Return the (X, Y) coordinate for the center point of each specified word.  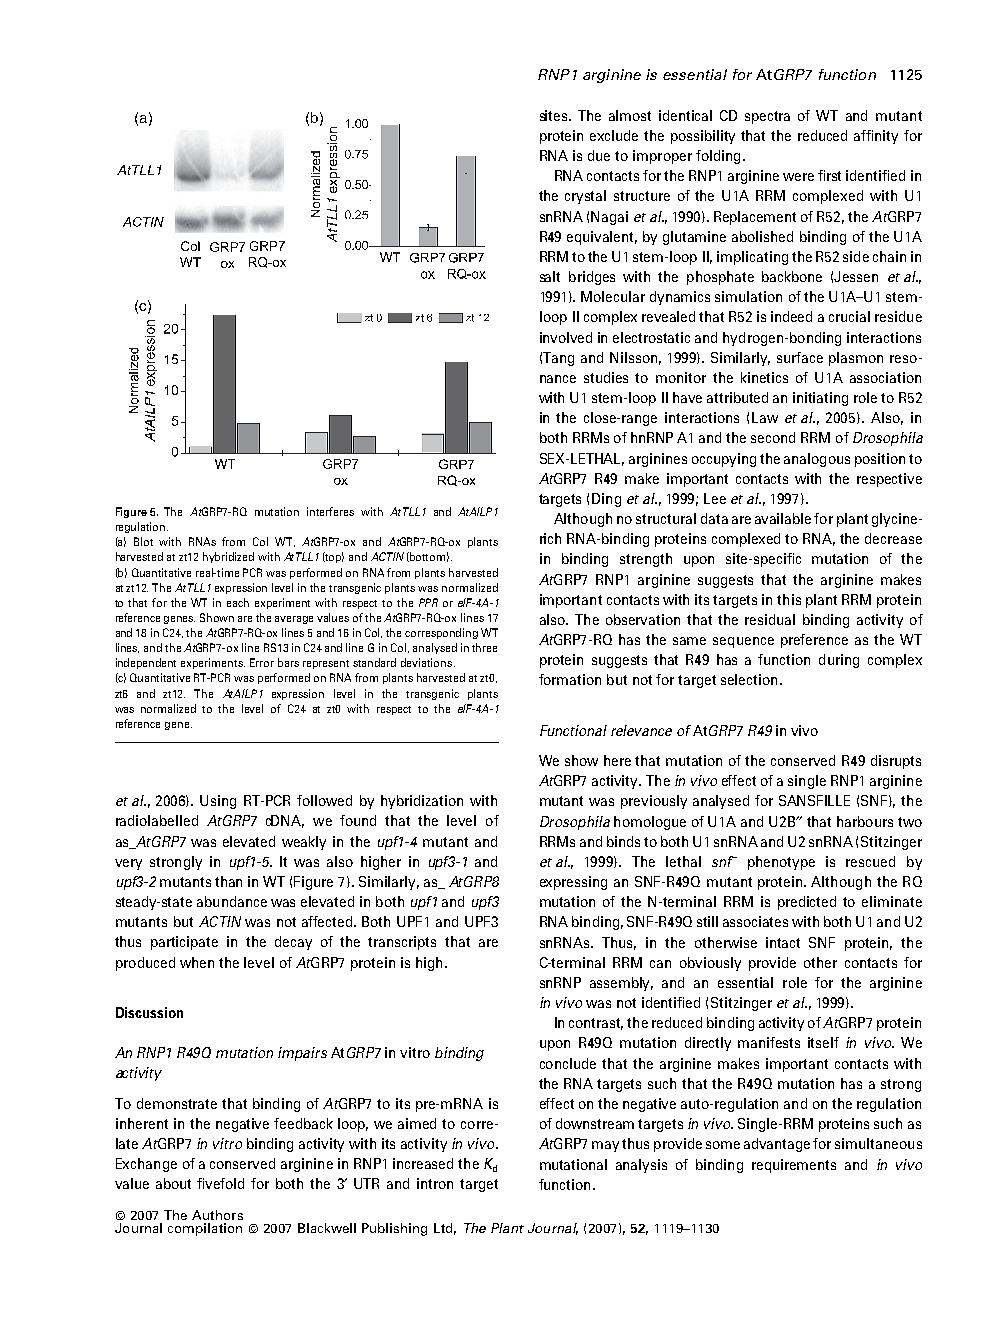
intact (783, 942)
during (839, 661)
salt (550, 276)
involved (566, 337)
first (829, 175)
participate (184, 943)
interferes (330, 511)
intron (435, 1183)
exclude (614, 135)
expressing (573, 883)
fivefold (220, 1183)
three (484, 647)
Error (262, 662)
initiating (820, 399)
